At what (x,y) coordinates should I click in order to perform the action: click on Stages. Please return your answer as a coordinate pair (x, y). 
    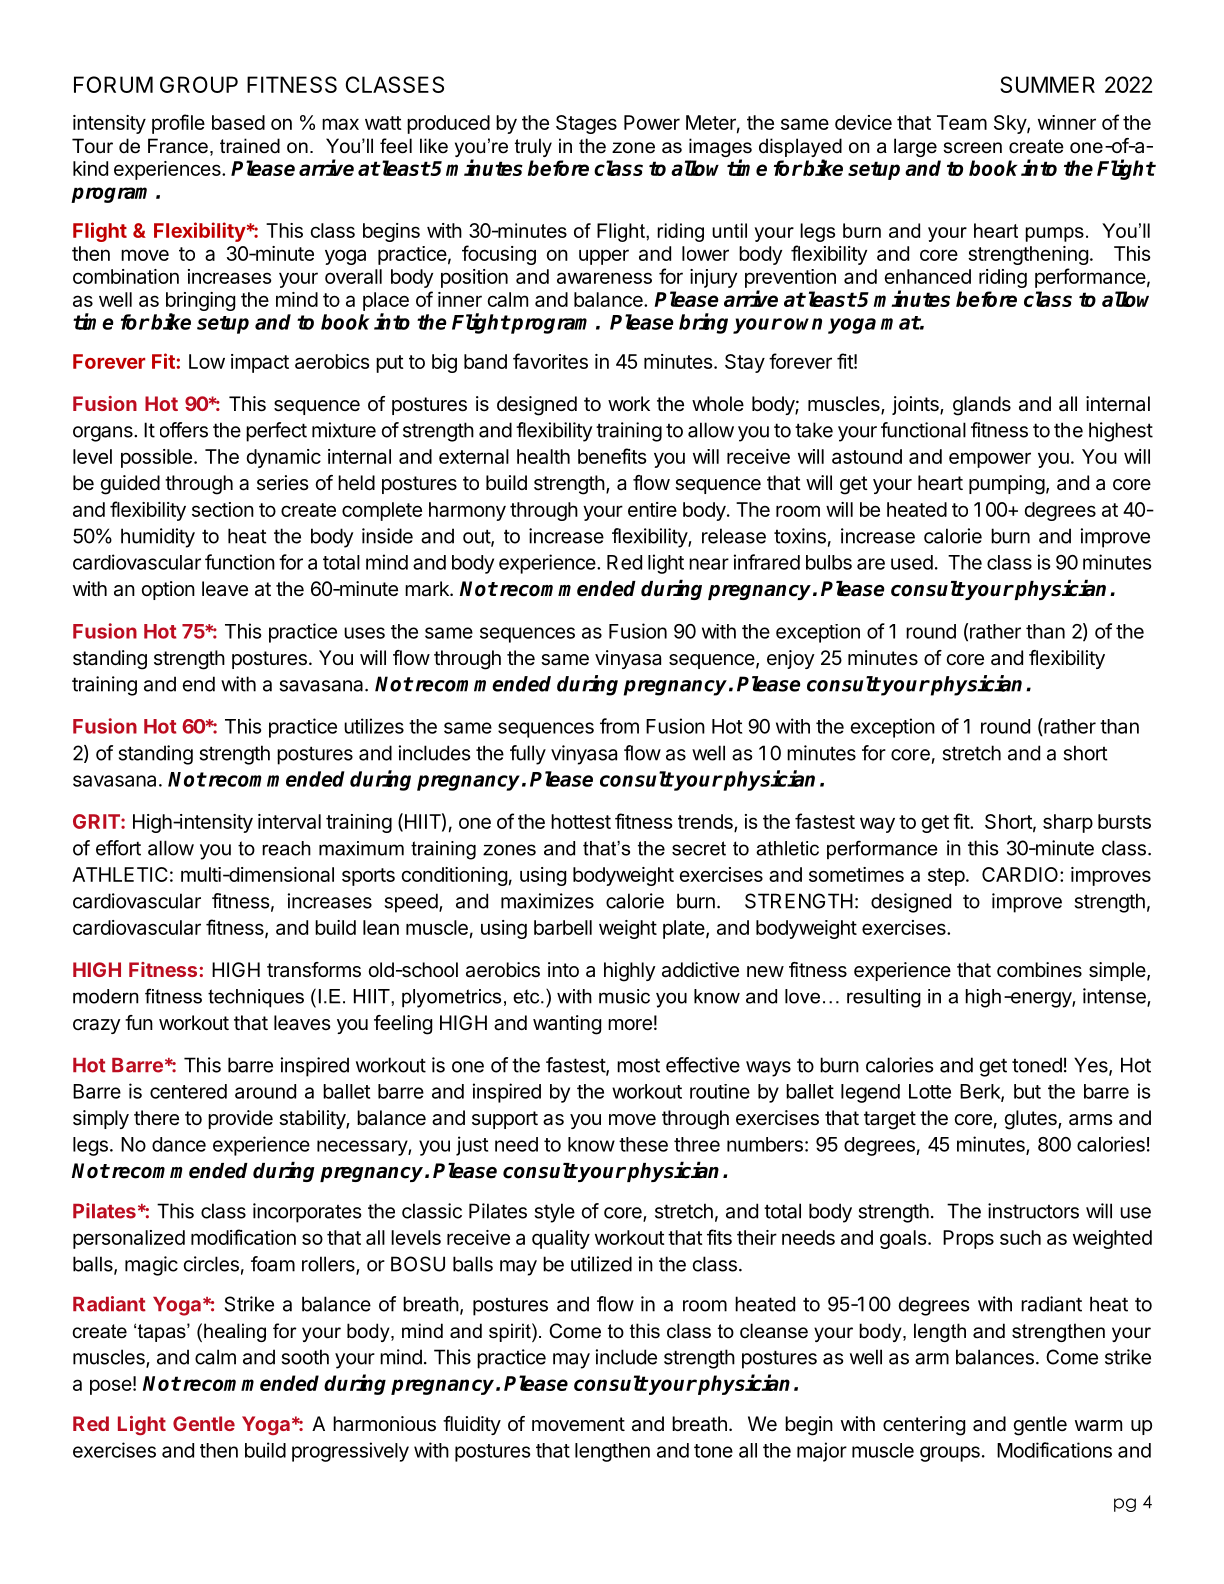
    Looking at the image, I should click on (586, 124).
